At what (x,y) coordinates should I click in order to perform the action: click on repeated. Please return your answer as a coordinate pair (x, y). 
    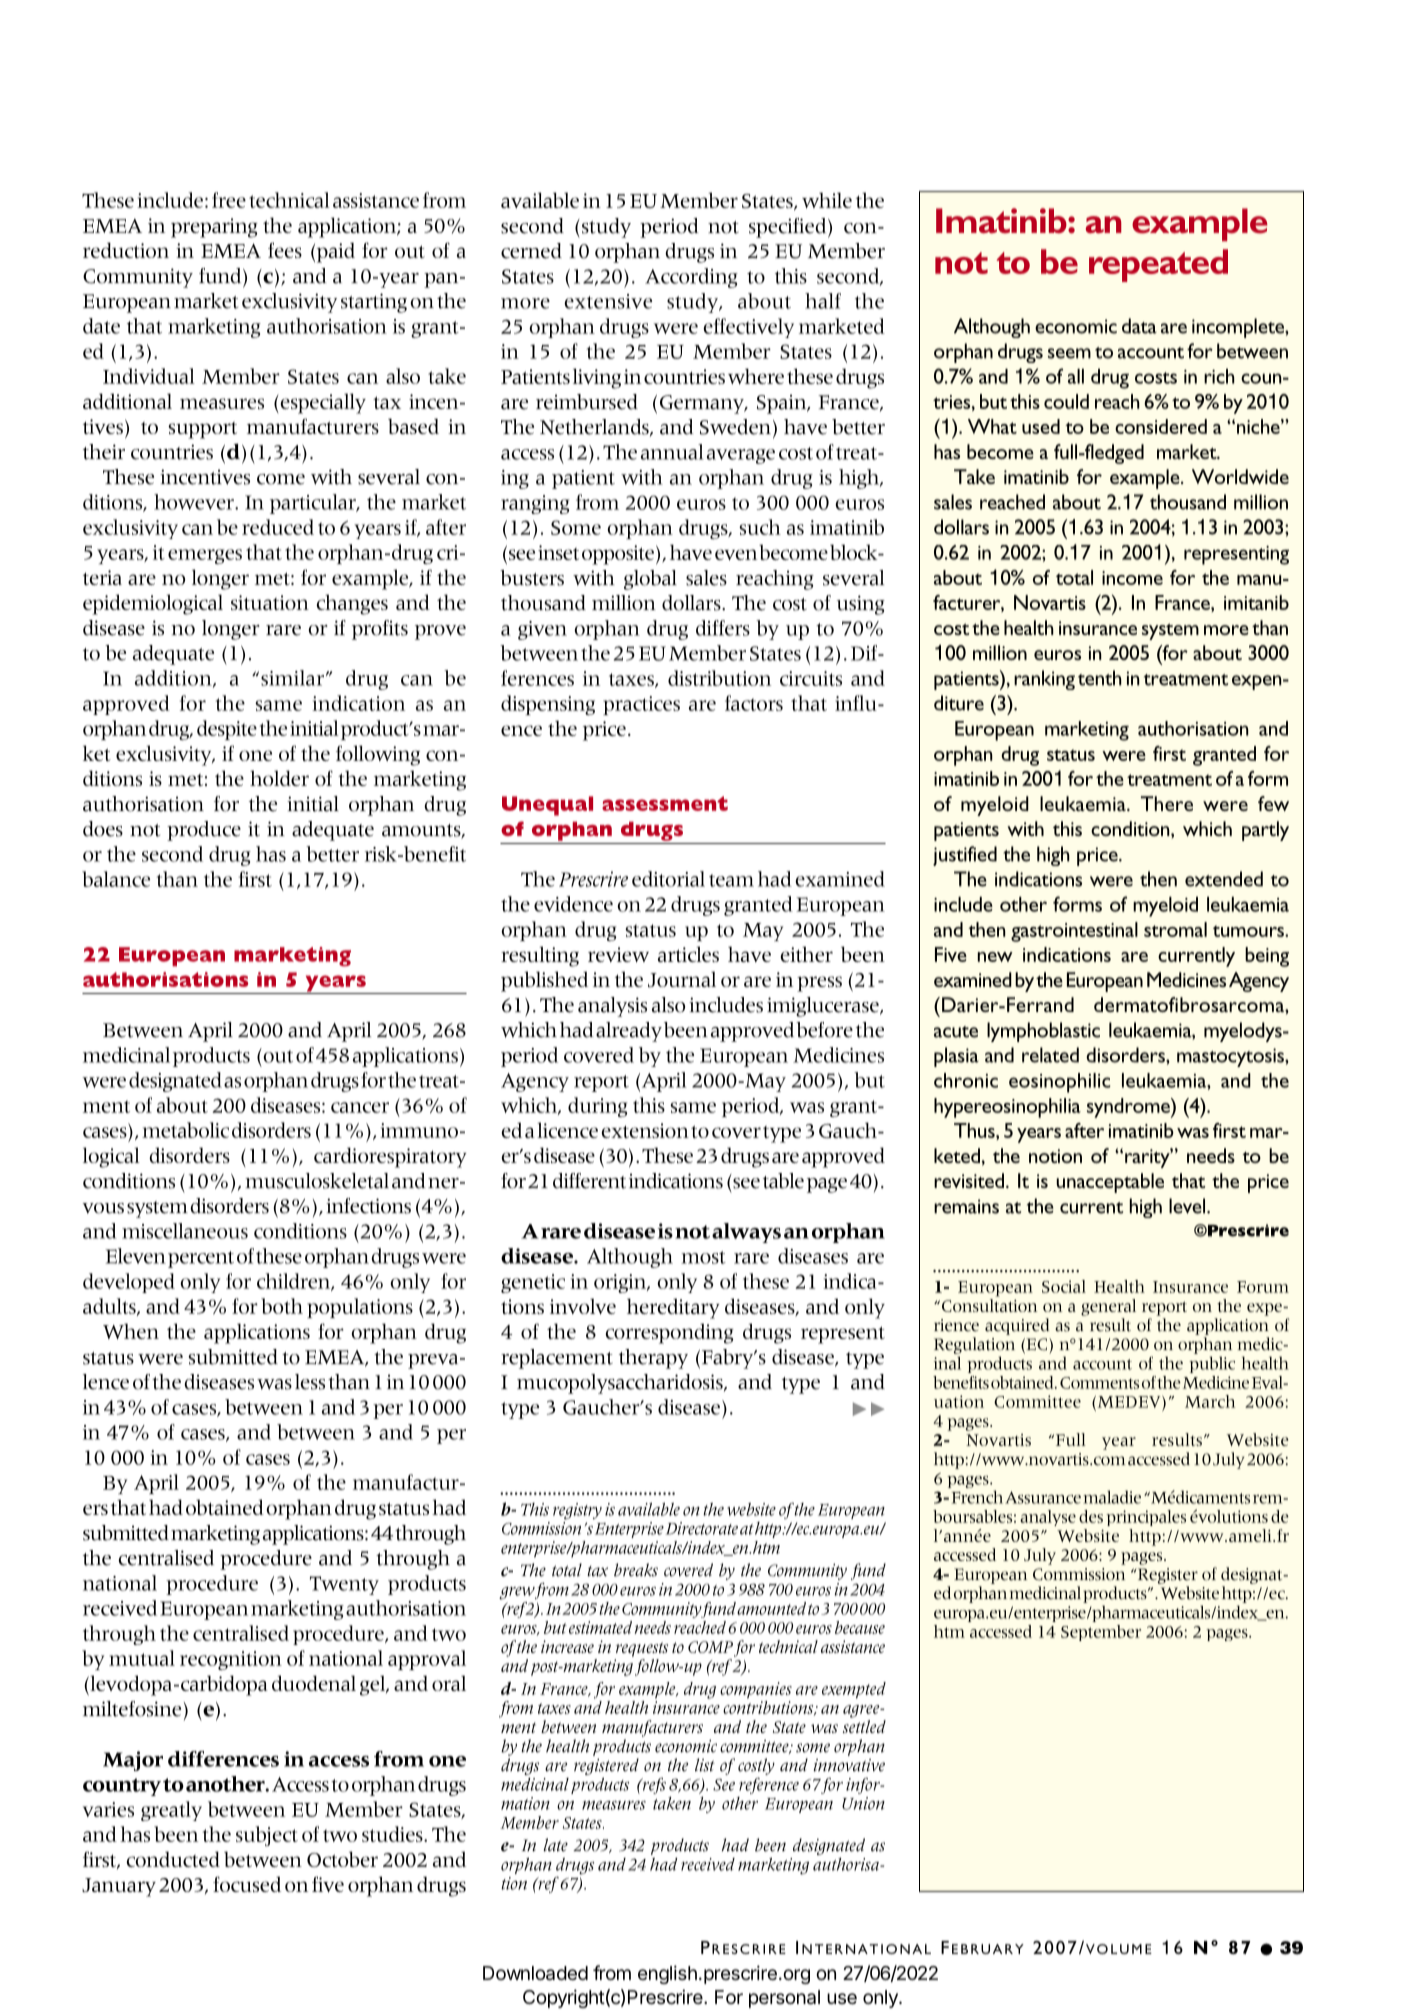
    Looking at the image, I should click on (1158, 265).
